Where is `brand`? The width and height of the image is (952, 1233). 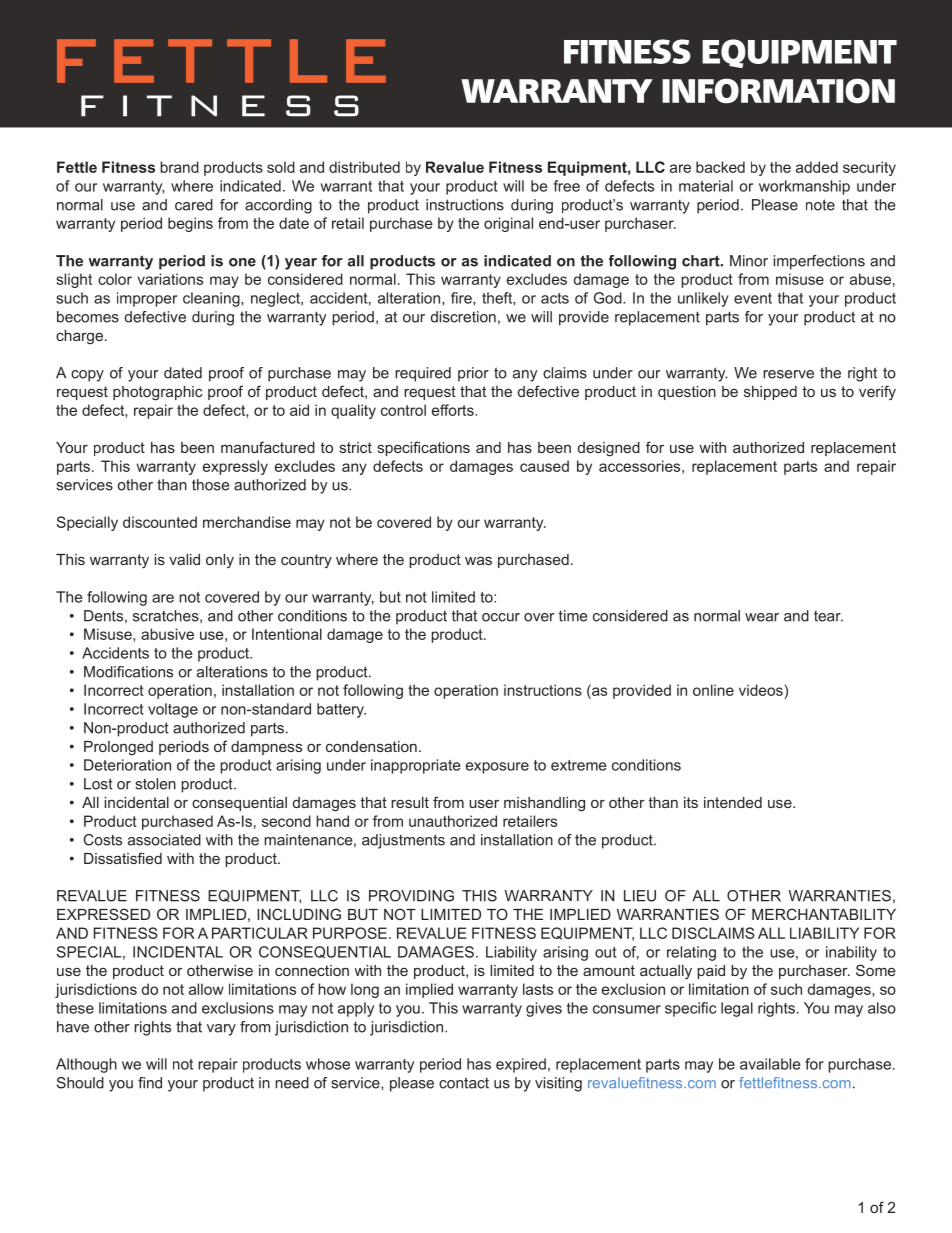
brand is located at coordinates (179, 167).
